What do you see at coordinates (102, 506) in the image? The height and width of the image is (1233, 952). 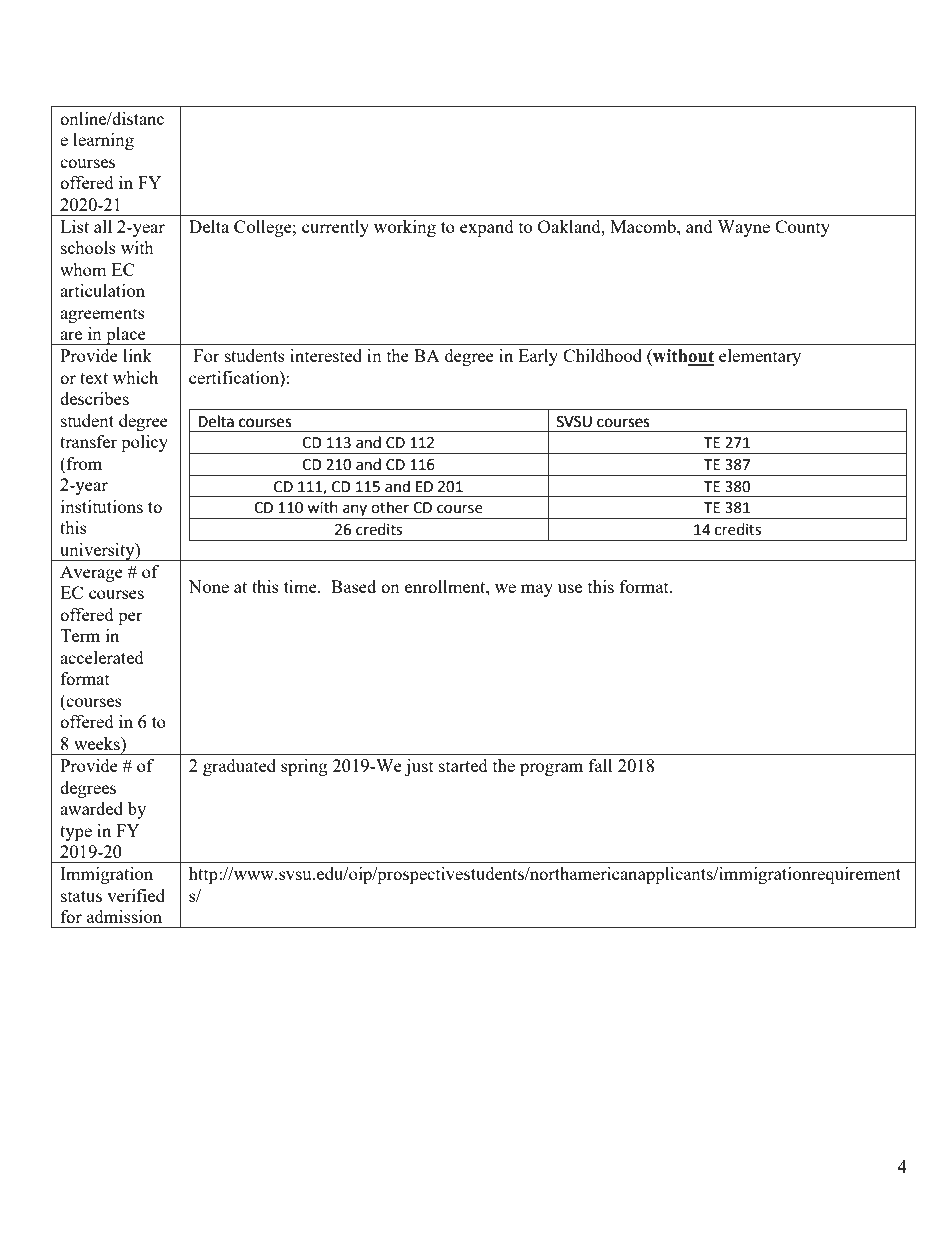 I see `institutions` at bounding box center [102, 506].
